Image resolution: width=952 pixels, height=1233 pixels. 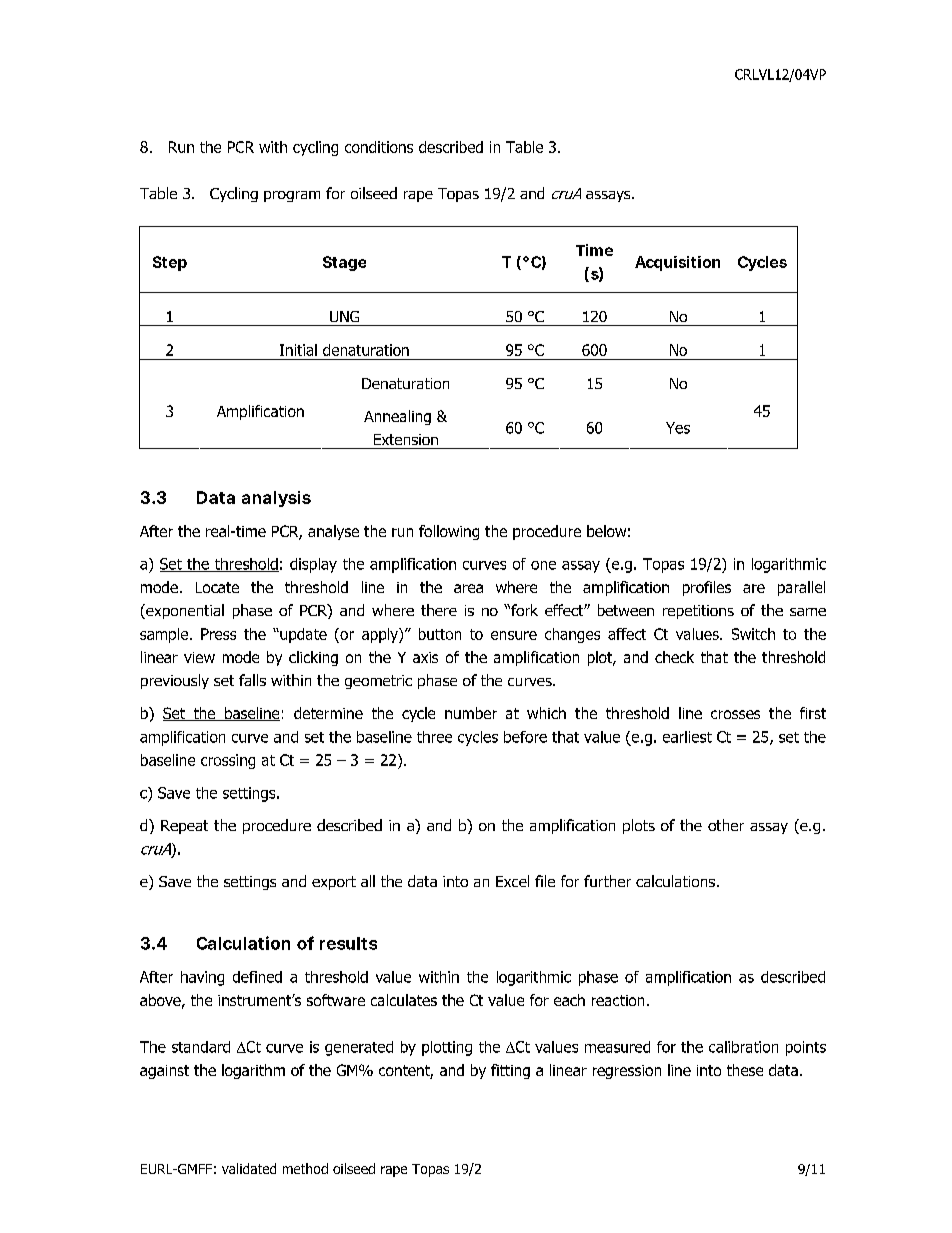 What do you see at coordinates (292, 196) in the image?
I see `program` at bounding box center [292, 196].
